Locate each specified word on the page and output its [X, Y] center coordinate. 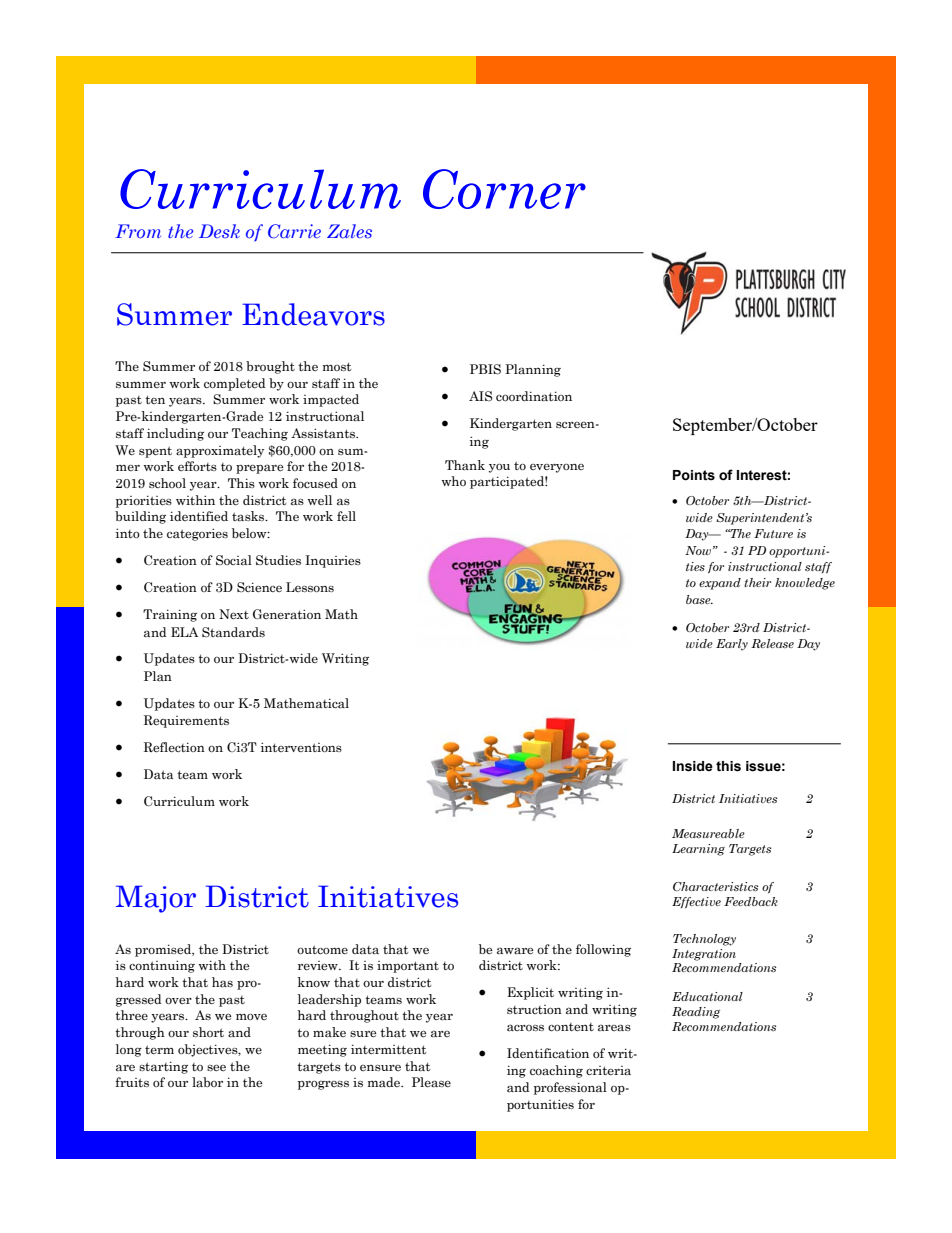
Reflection [174, 747]
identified [199, 516]
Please [431, 1082]
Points [694, 475]
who [453, 481]
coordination [534, 396]
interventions [301, 747]
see [216, 1067]
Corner [504, 189]
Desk [219, 231]
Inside [693, 766]
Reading [696, 1013]
